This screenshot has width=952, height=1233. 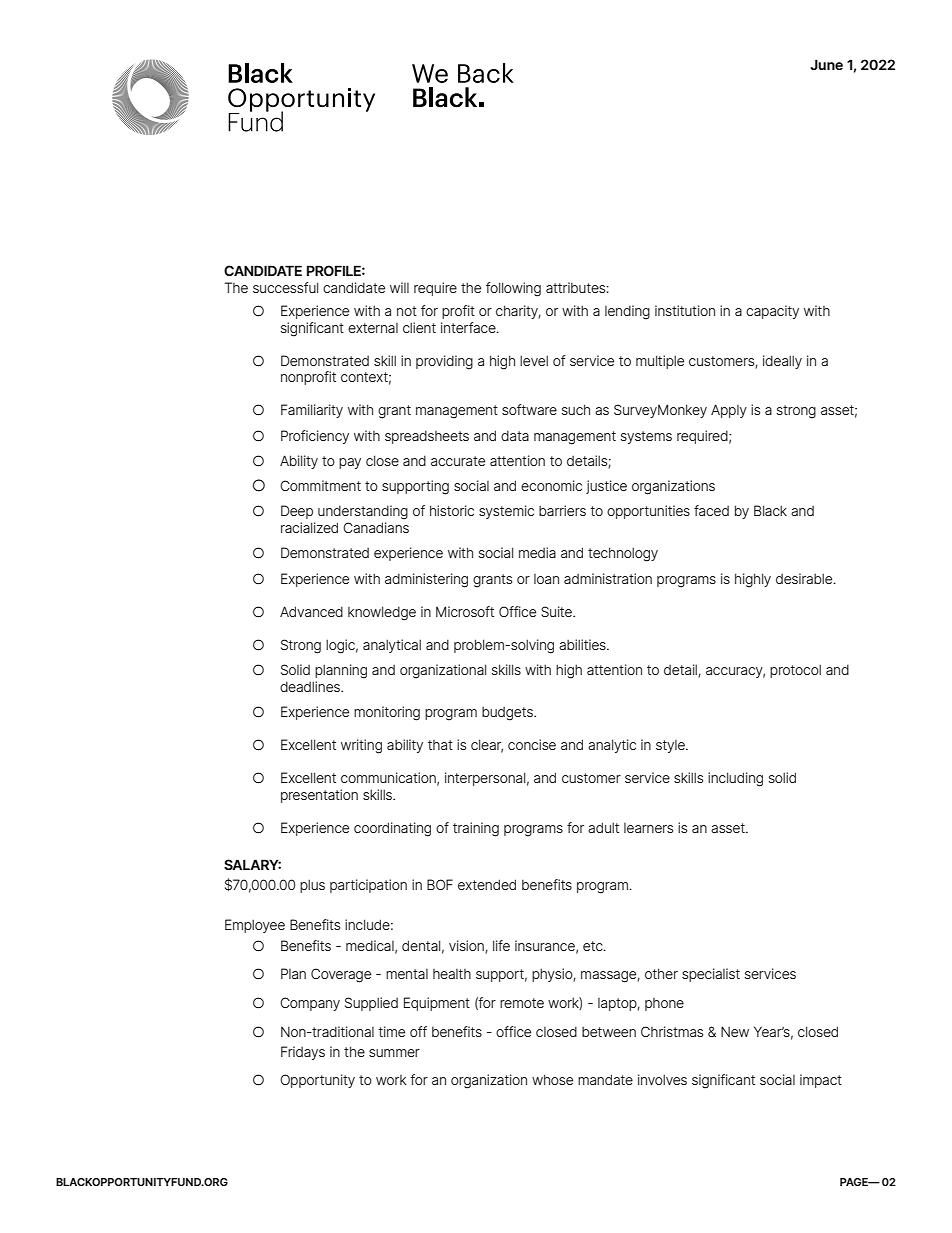 I want to click on whose, so click(x=552, y=1079).
